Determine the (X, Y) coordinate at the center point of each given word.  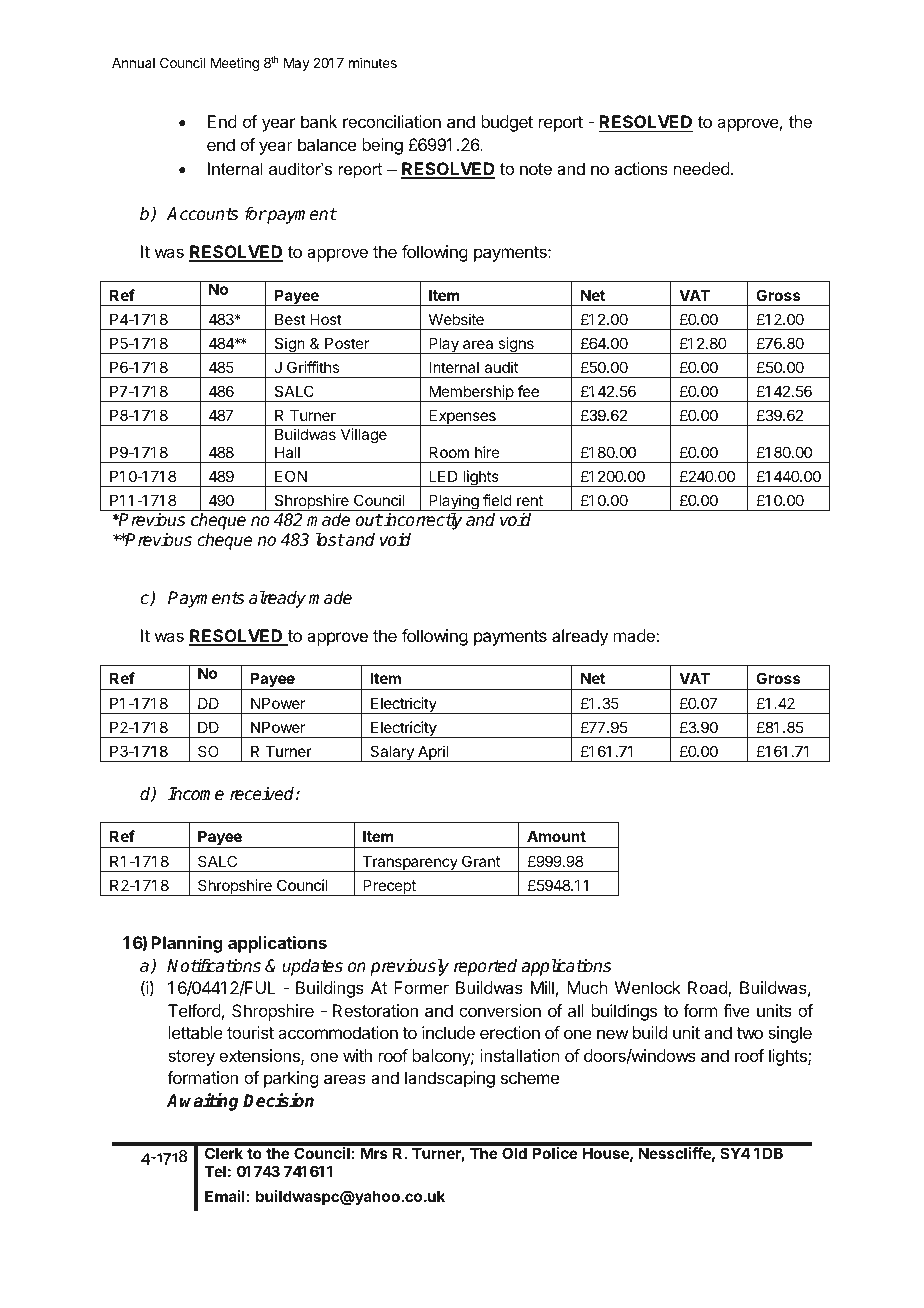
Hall (287, 452)
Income (196, 794)
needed (702, 168)
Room (449, 452)
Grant (481, 861)
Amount (556, 836)
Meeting (235, 64)
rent (530, 500)
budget (507, 123)
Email (225, 1196)
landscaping (450, 1079)
